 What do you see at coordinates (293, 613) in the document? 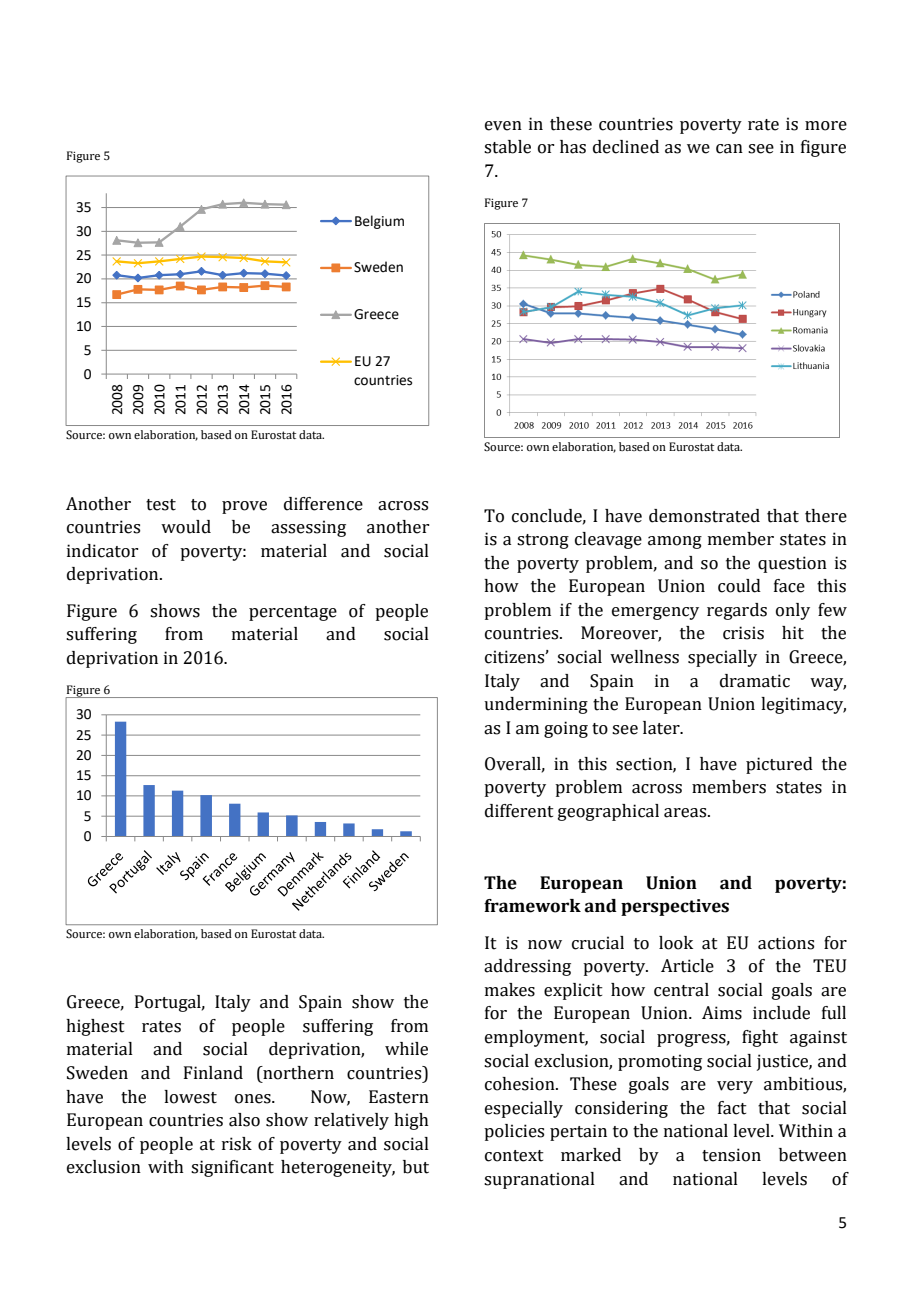
I see `percentage` at bounding box center [293, 613].
